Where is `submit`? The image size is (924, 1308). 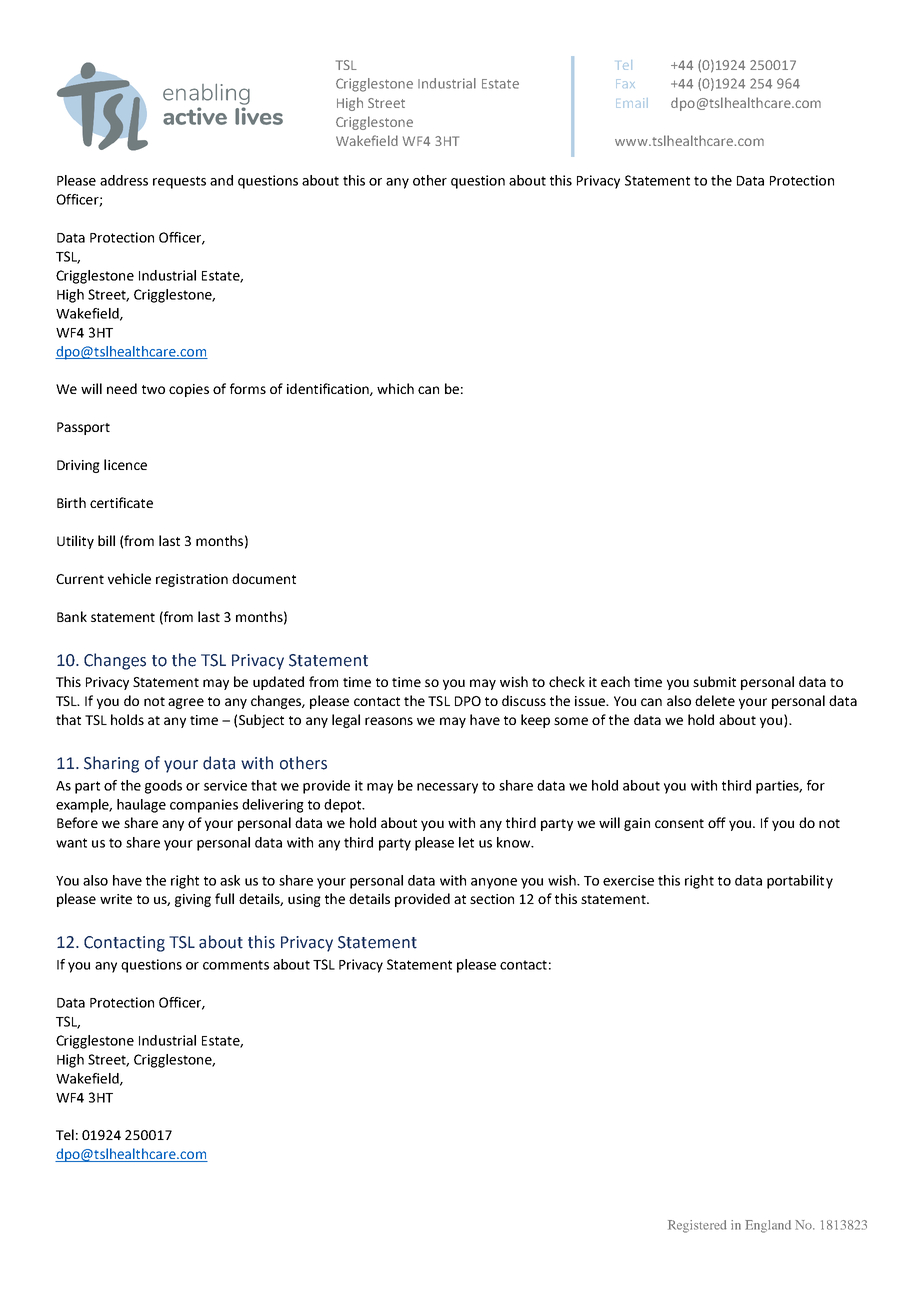 submit is located at coordinates (714, 681).
